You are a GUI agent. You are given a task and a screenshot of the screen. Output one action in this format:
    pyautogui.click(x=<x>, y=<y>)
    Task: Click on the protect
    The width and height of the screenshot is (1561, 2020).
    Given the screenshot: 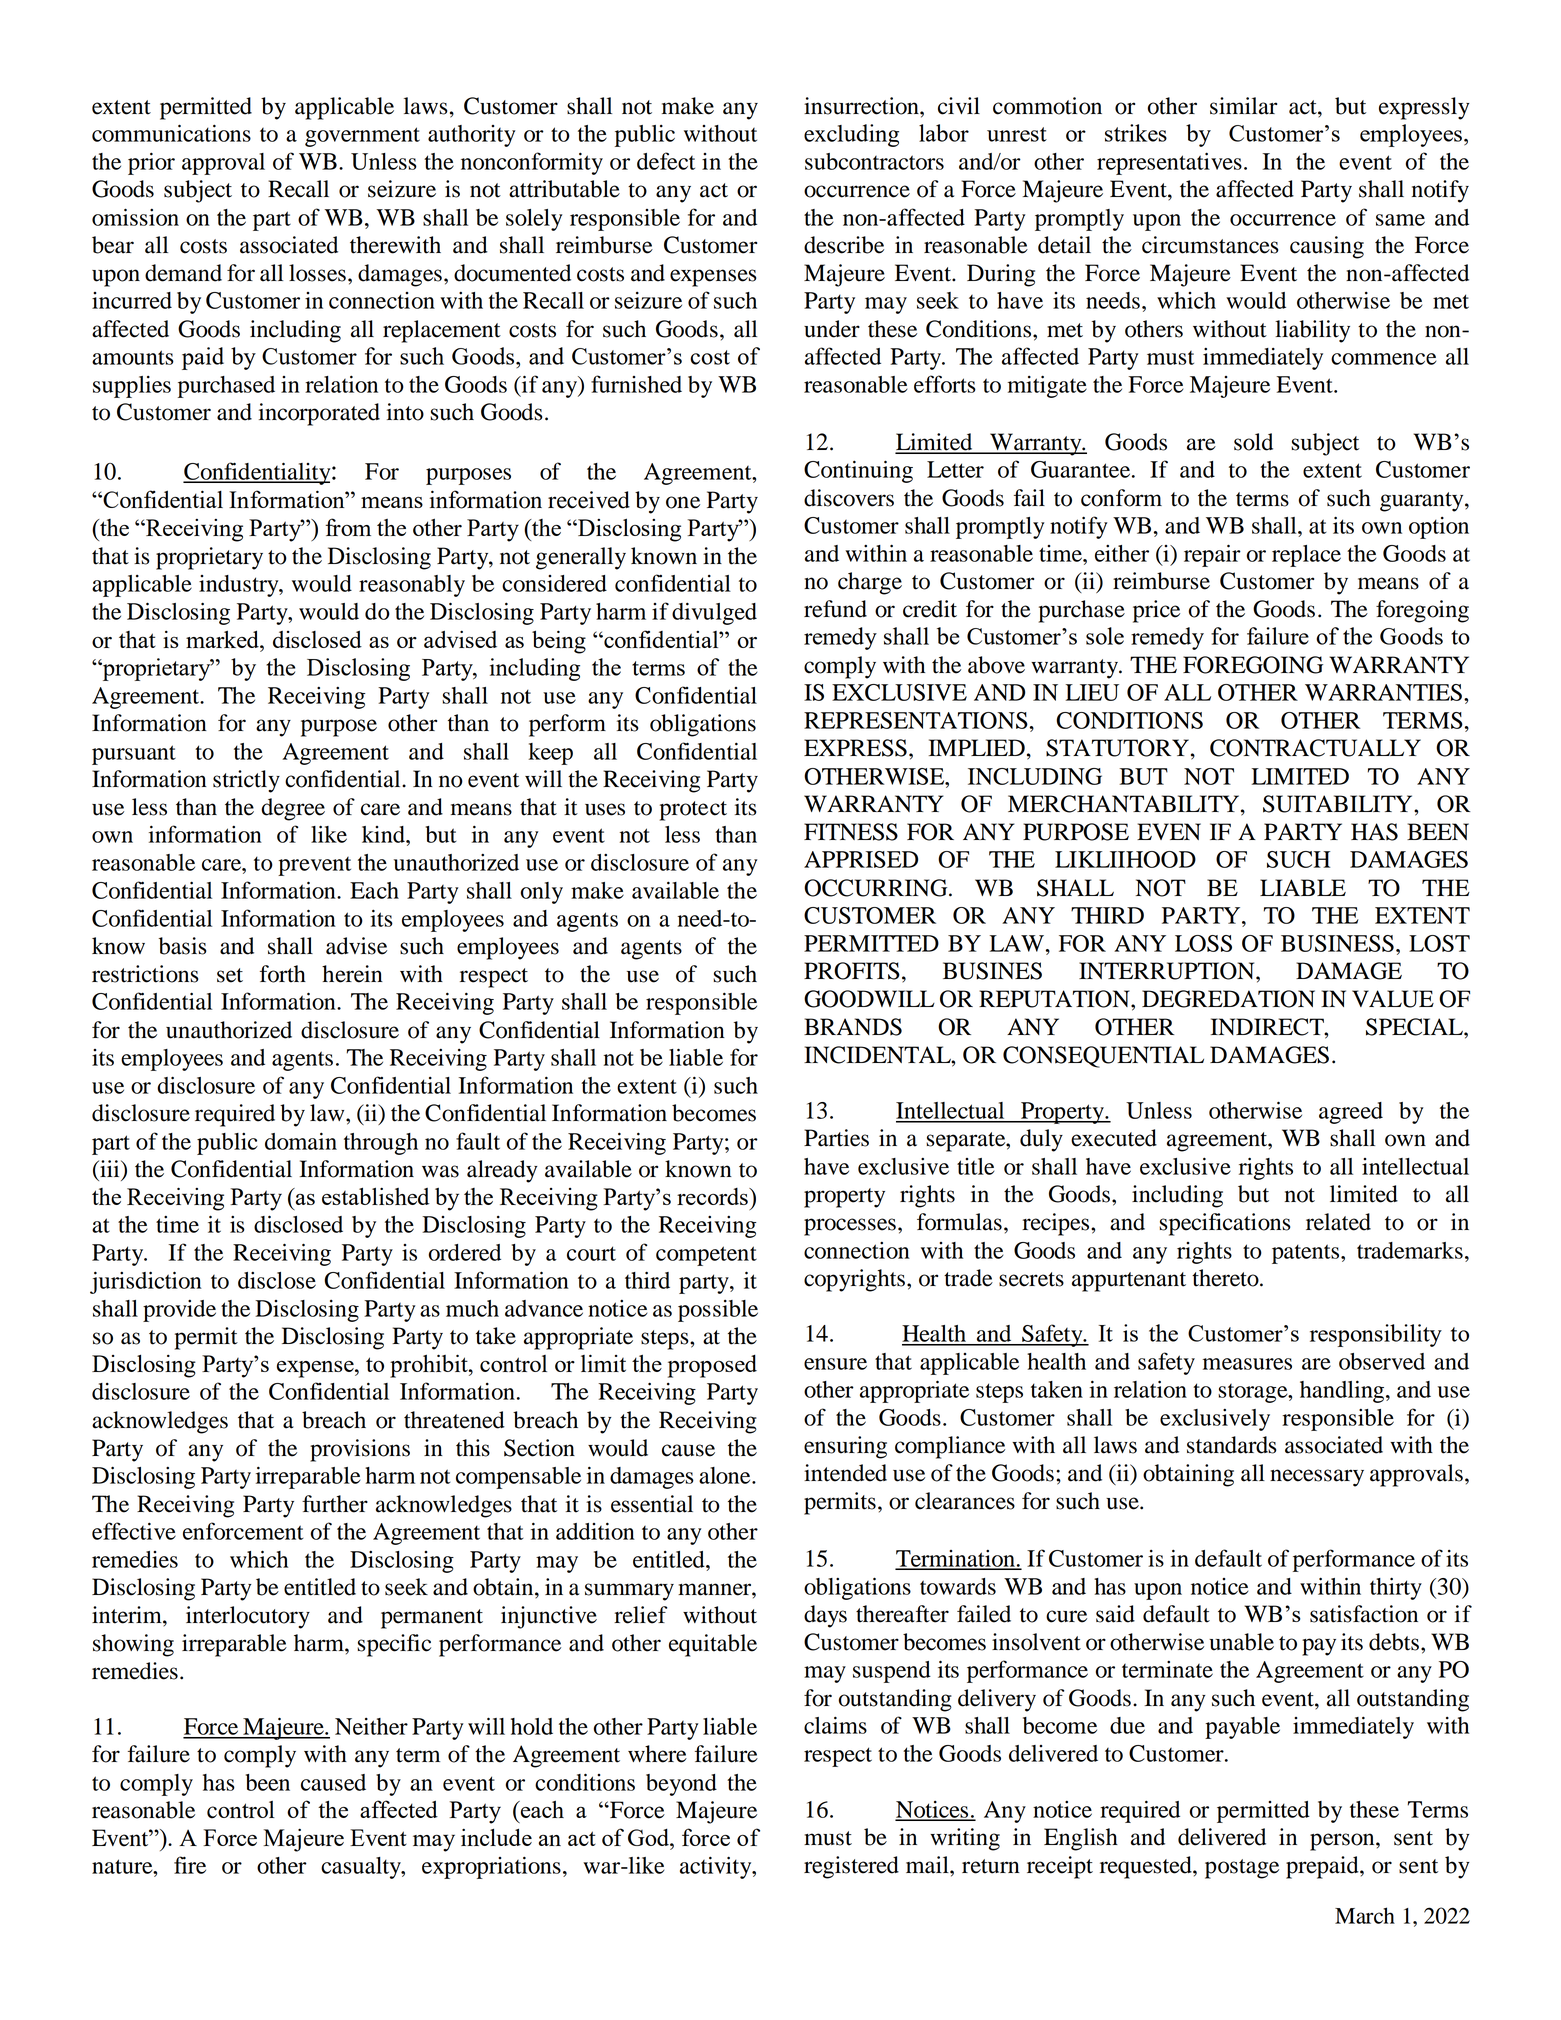 What is the action you would take?
    pyautogui.click(x=693, y=811)
